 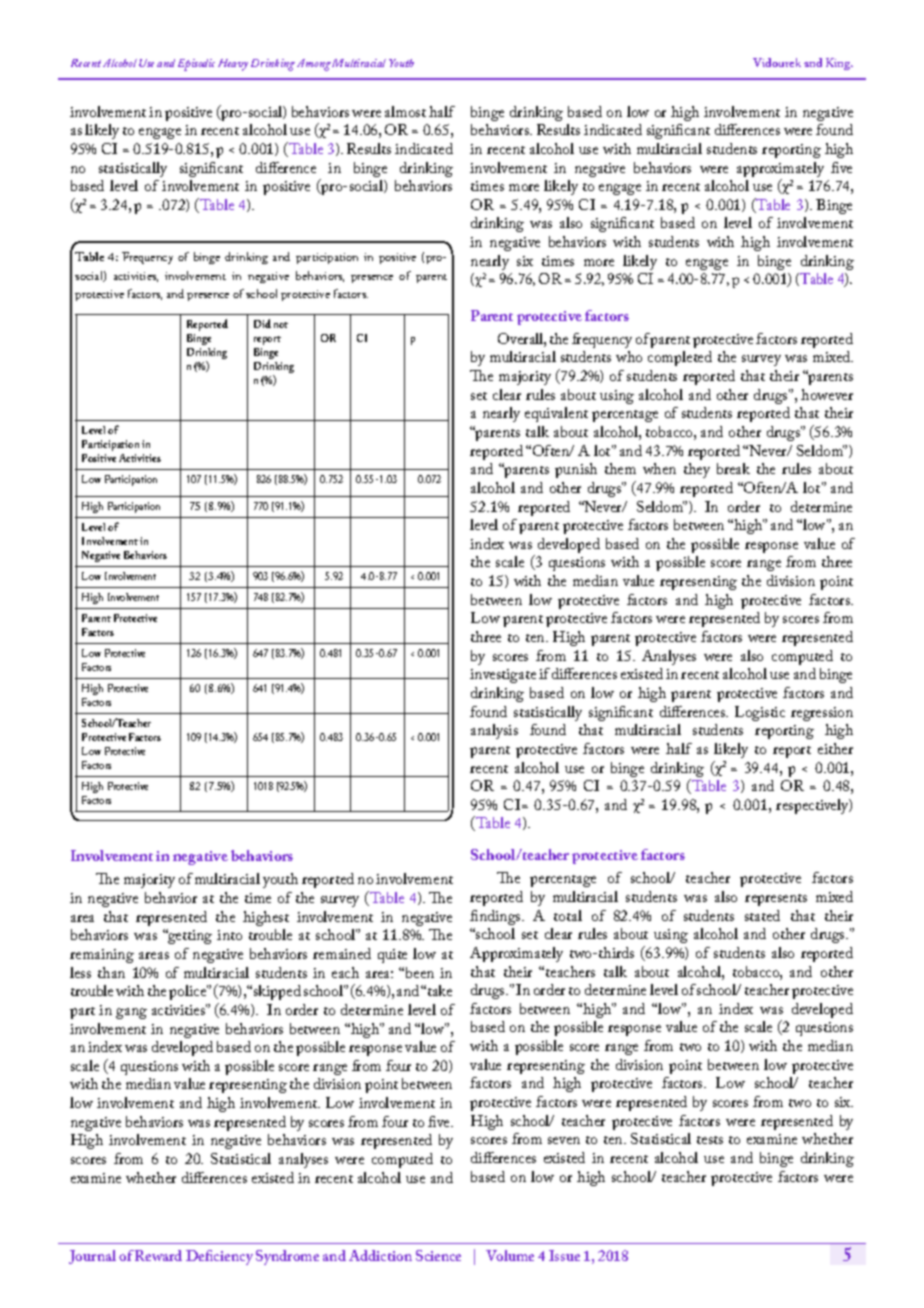 What do you see at coordinates (680, 358) in the image?
I see `completed` at bounding box center [680, 358].
